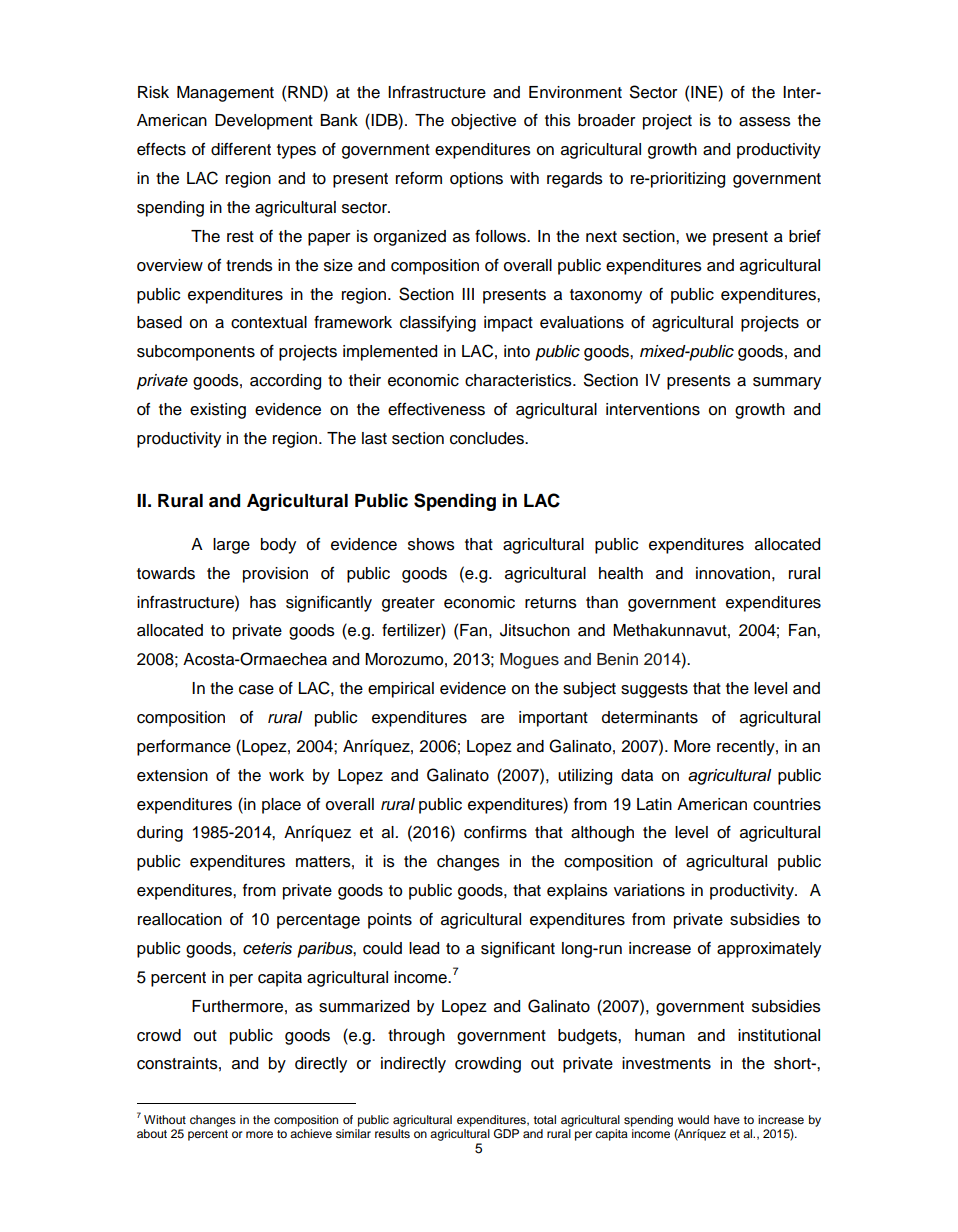 The width and height of the screenshot is (958, 1232). I want to click on about, so click(152, 1133).
